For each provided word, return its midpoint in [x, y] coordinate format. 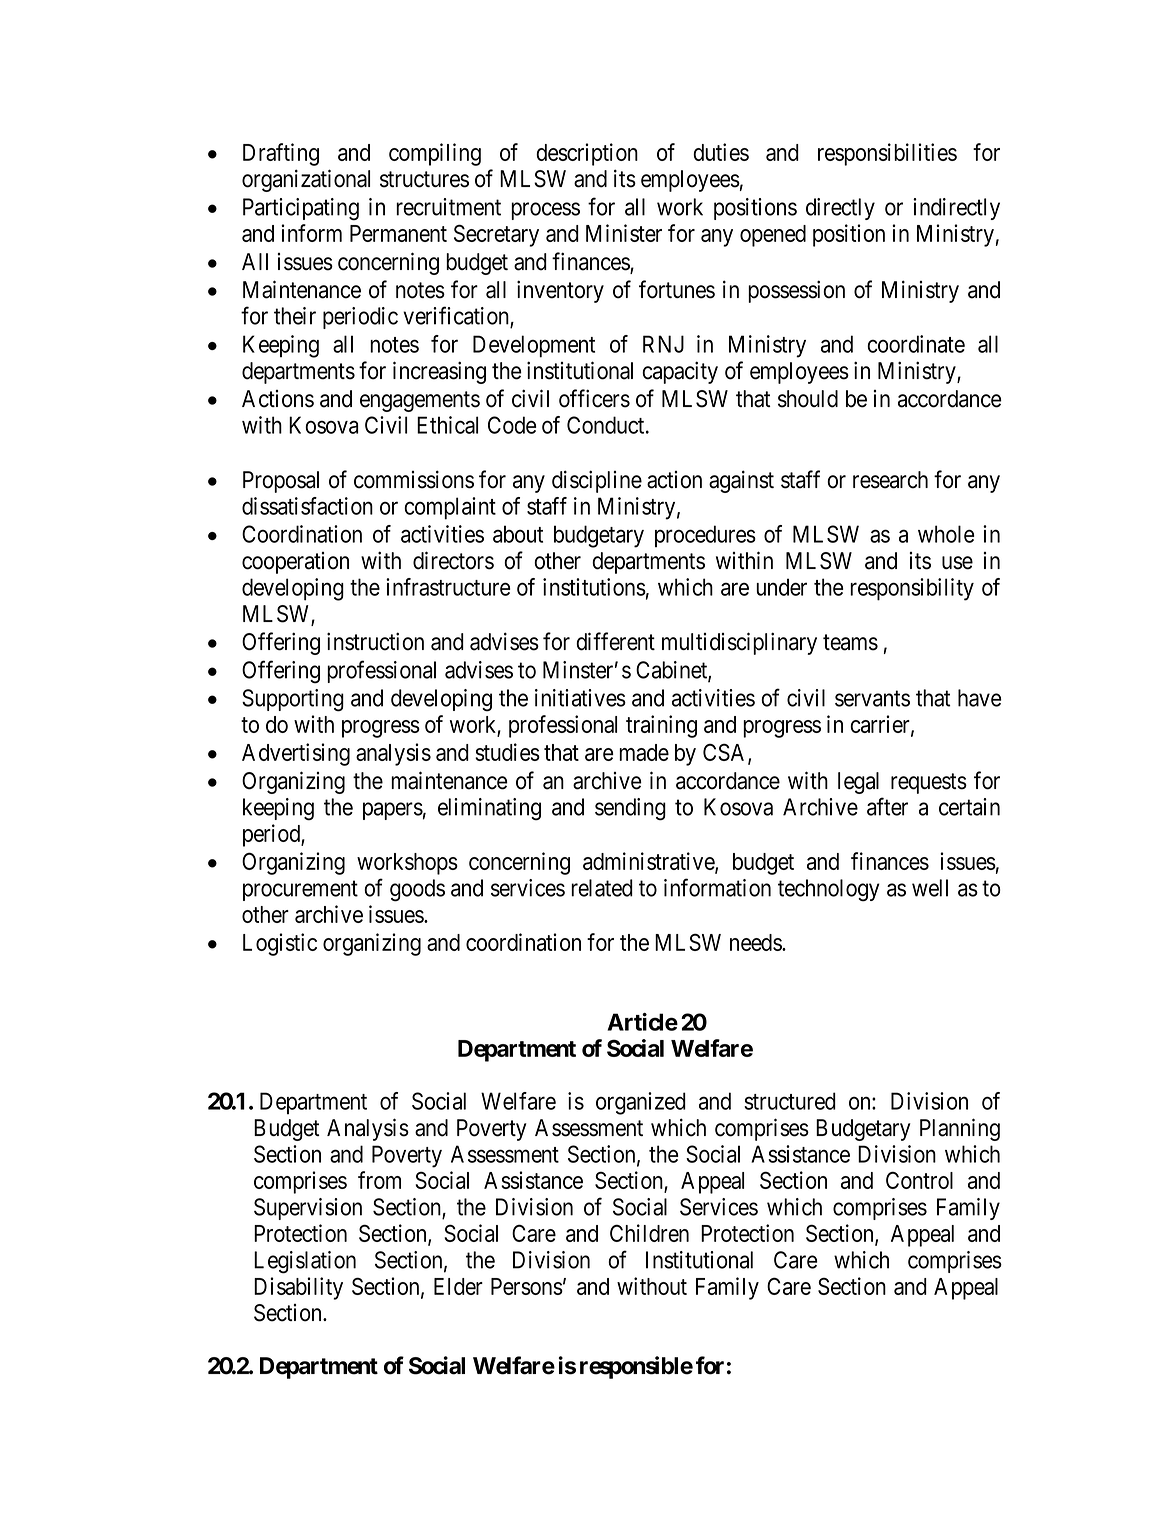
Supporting [293, 700]
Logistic [280, 944]
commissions [414, 479]
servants [872, 699]
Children [649, 1233]
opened [773, 236]
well [930, 888]
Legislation [305, 1262]
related [602, 888]
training [661, 726]
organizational [306, 180]
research [890, 480]
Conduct [607, 425]
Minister [624, 233]
